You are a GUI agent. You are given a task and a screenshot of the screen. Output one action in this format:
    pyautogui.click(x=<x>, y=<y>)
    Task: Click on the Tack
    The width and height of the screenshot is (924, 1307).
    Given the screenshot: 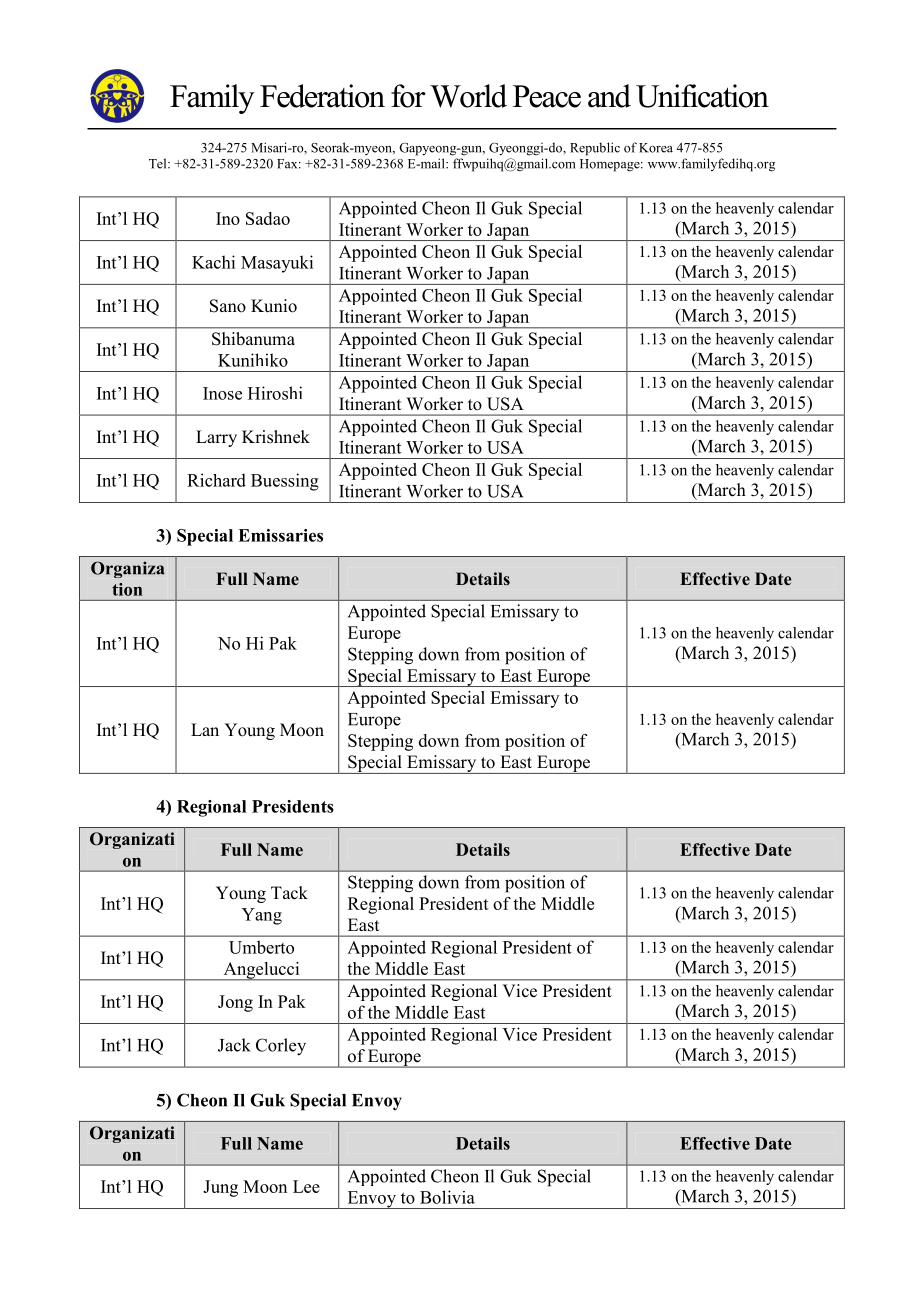 What is the action you would take?
    pyautogui.click(x=289, y=893)
